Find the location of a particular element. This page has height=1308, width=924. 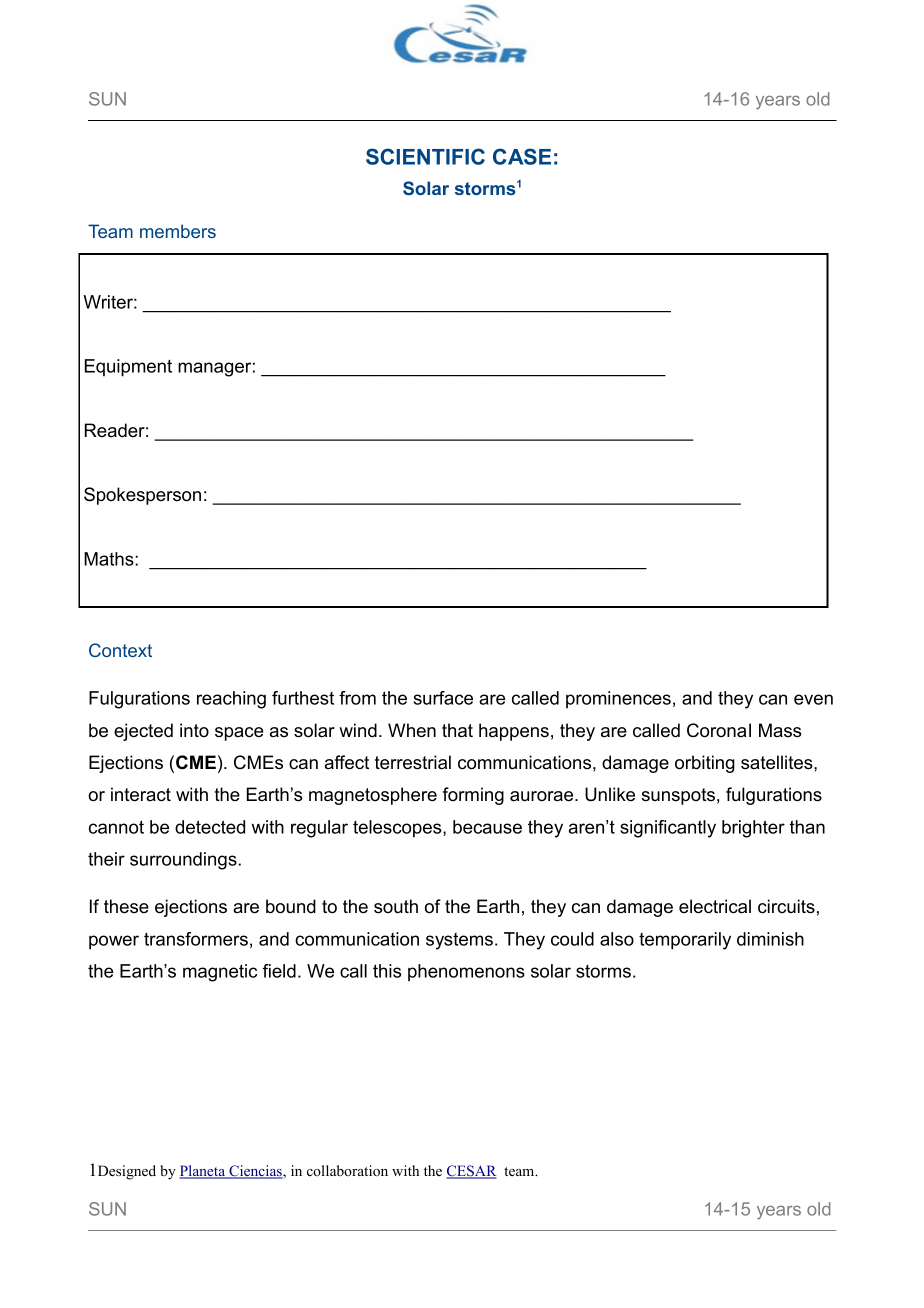

transformers is located at coordinates (196, 939).
